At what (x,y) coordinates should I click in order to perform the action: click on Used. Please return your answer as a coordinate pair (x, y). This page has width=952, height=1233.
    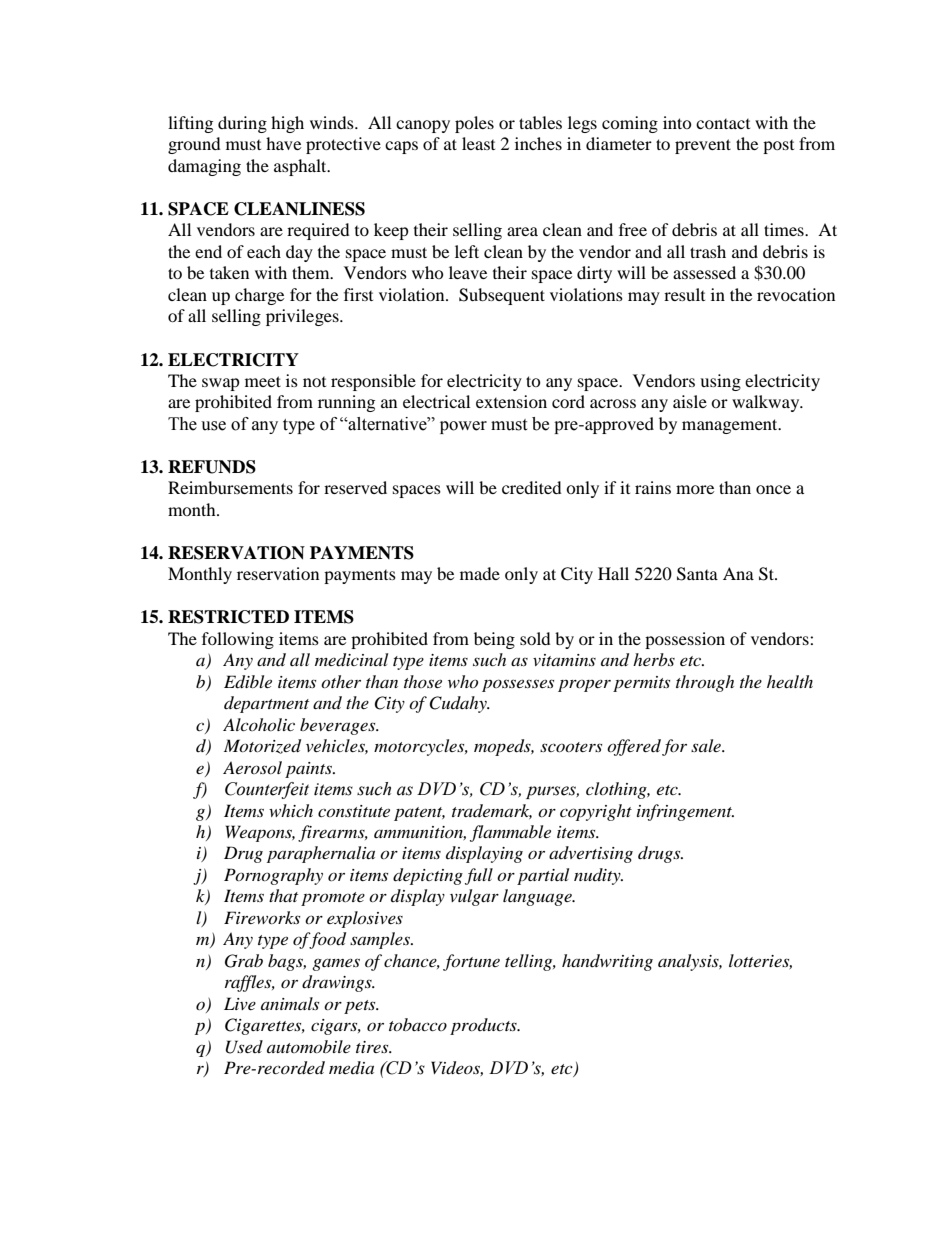
    Looking at the image, I should click on (244, 1047).
